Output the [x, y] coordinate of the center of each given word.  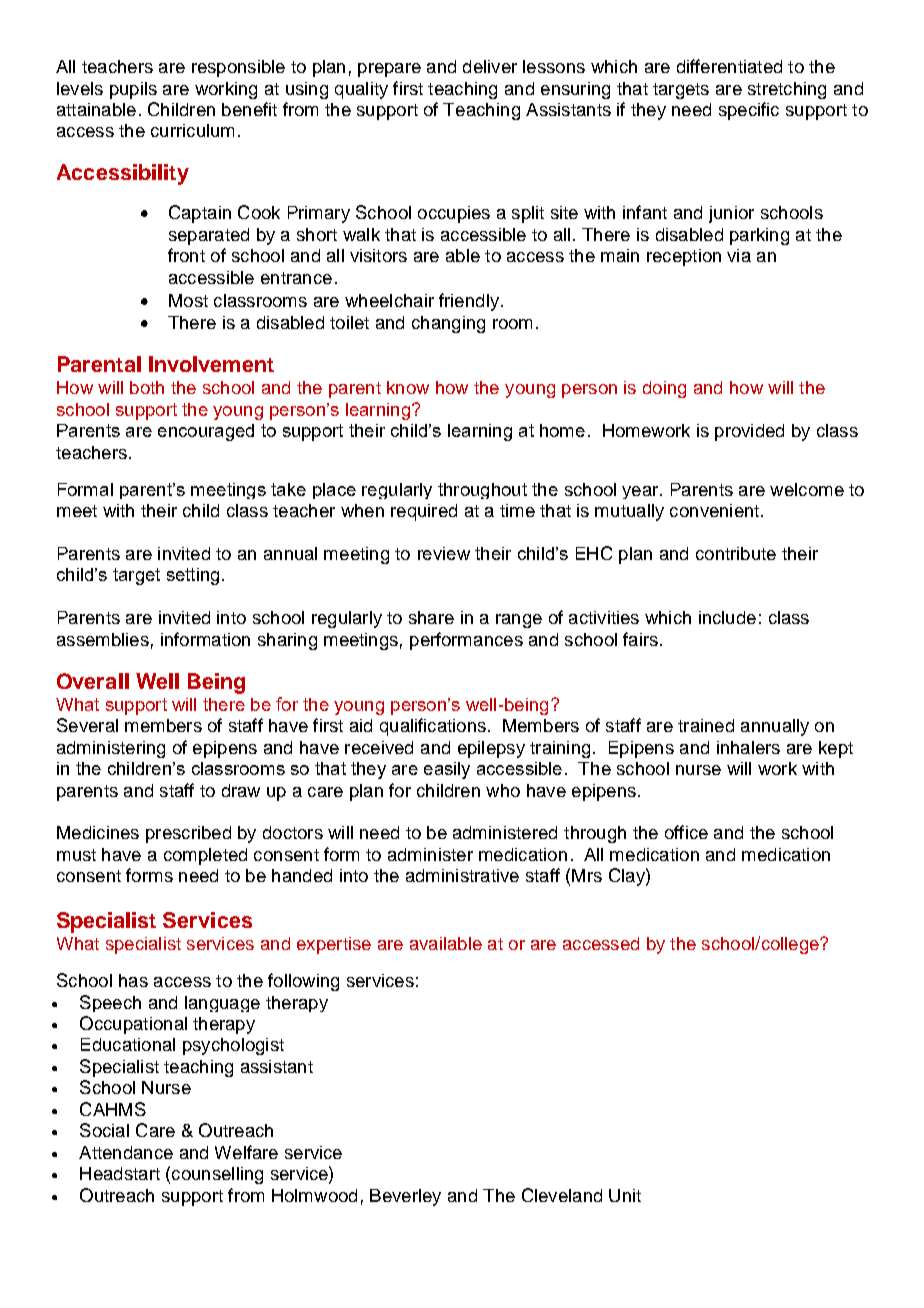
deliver [490, 66]
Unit [625, 1195]
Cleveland [562, 1195]
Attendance [126, 1152]
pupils [133, 90]
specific [749, 111]
